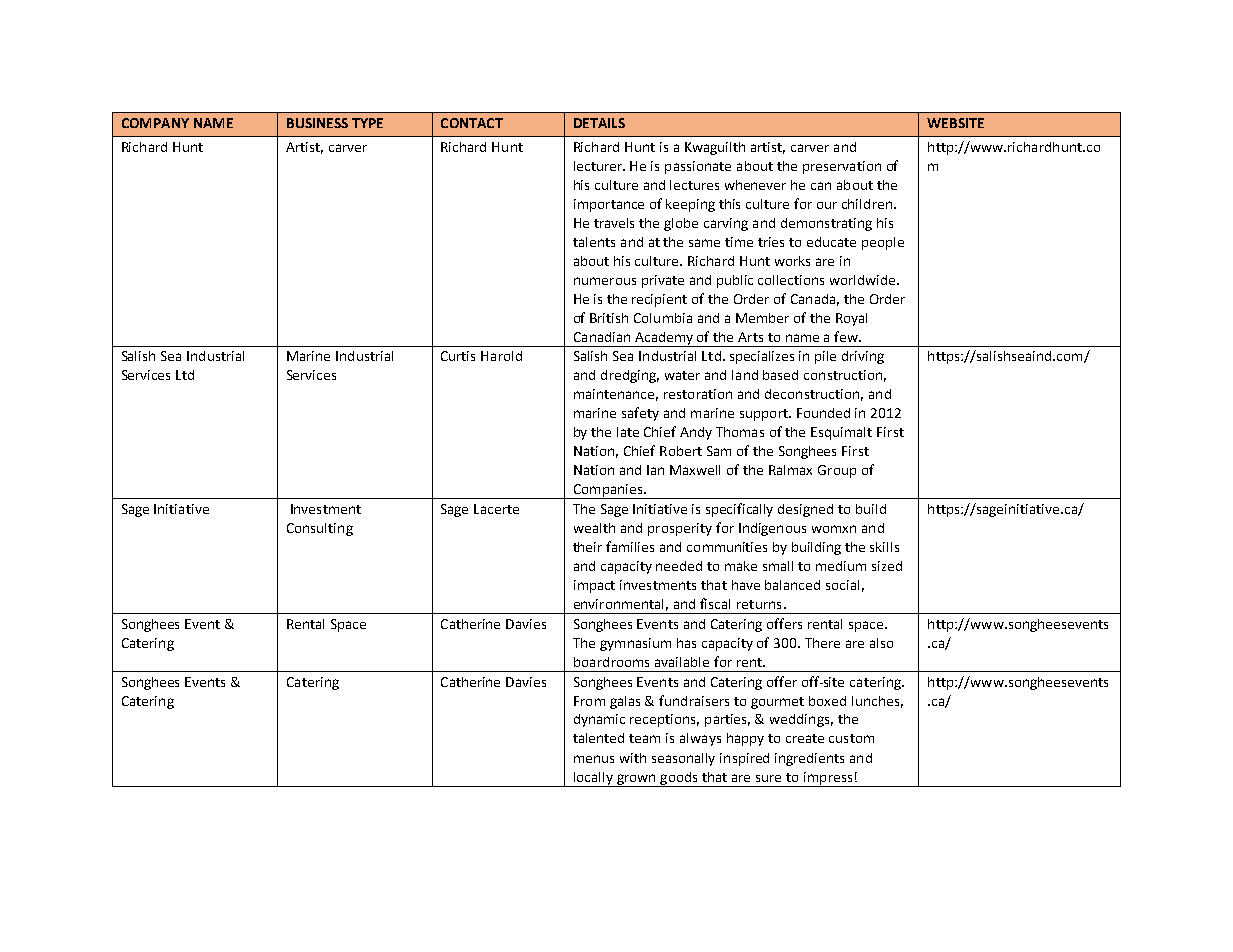 Image resolution: width=1233 pixels, height=952 pixels. Describe the element at coordinates (458, 356) in the document. I see `Curtis` at that location.
